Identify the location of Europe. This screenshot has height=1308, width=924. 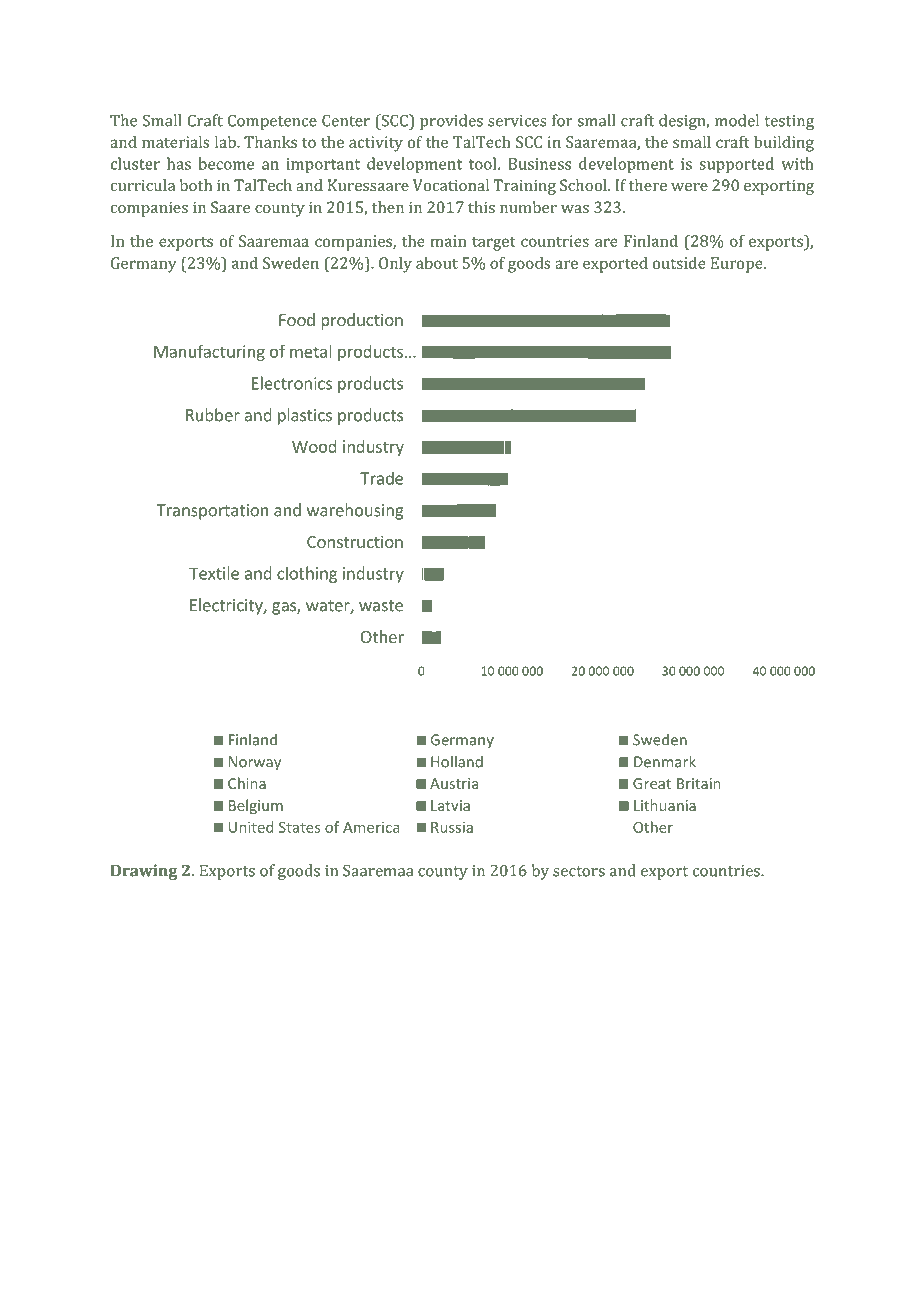
(738, 265).
